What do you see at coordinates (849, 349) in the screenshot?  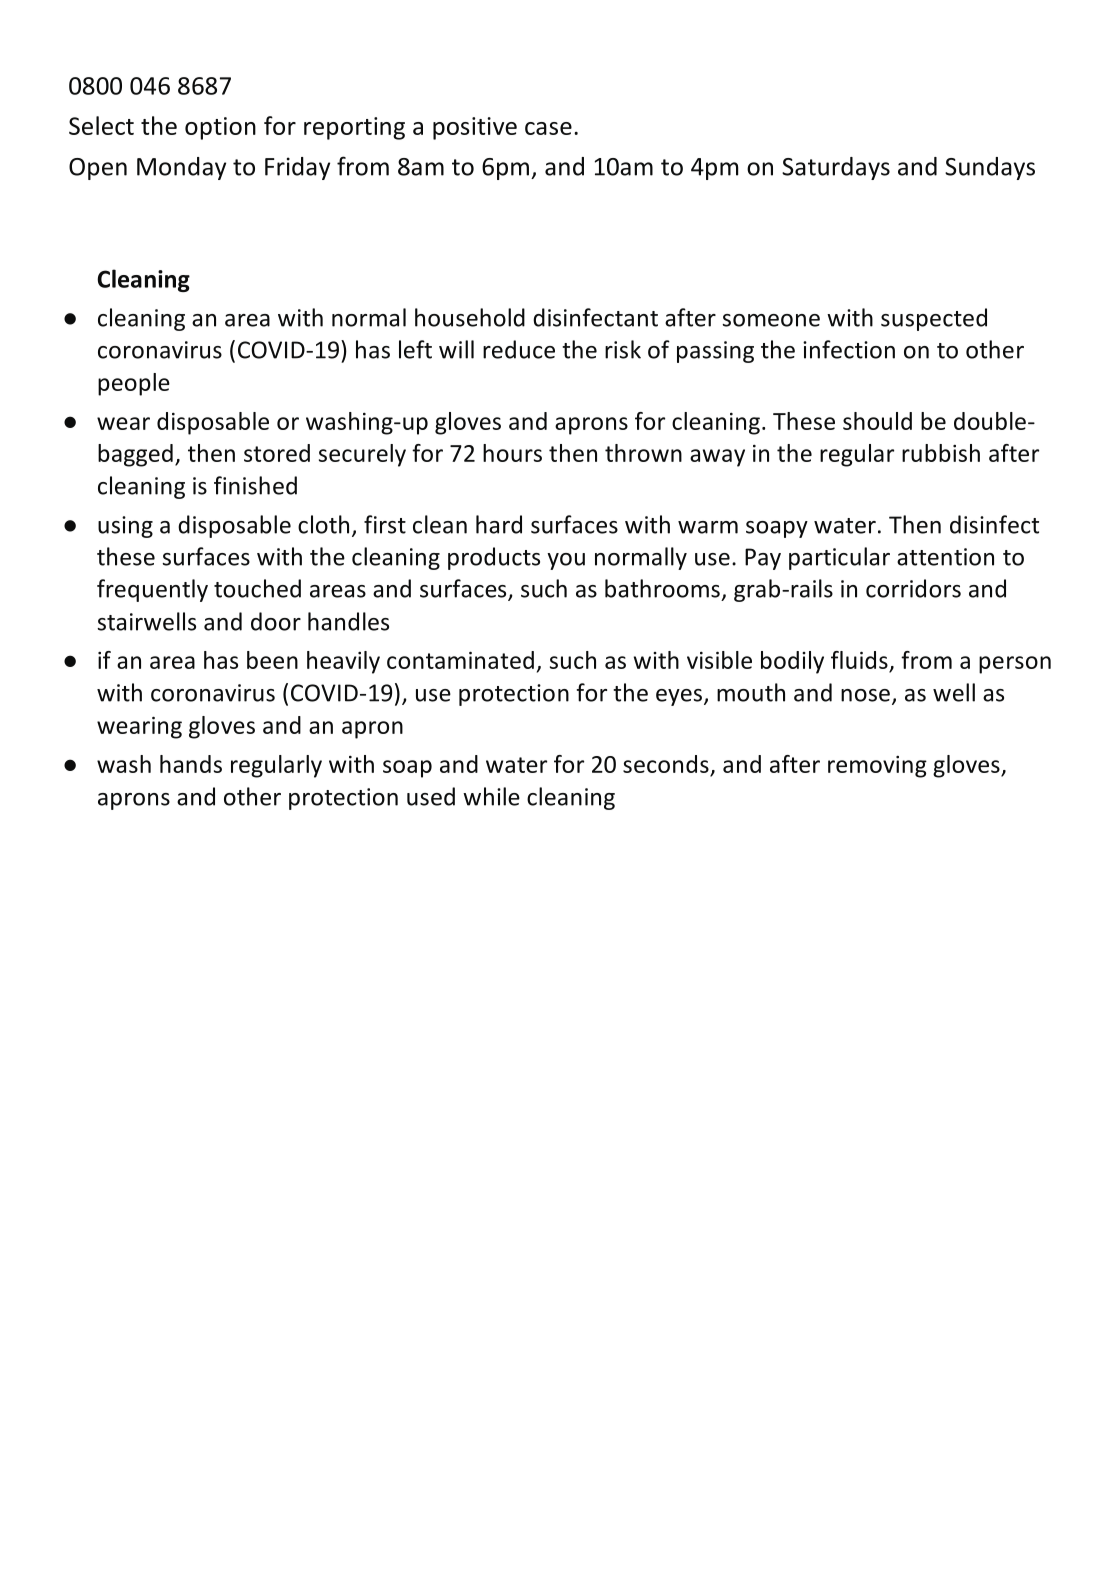 I see `infection` at bounding box center [849, 349].
